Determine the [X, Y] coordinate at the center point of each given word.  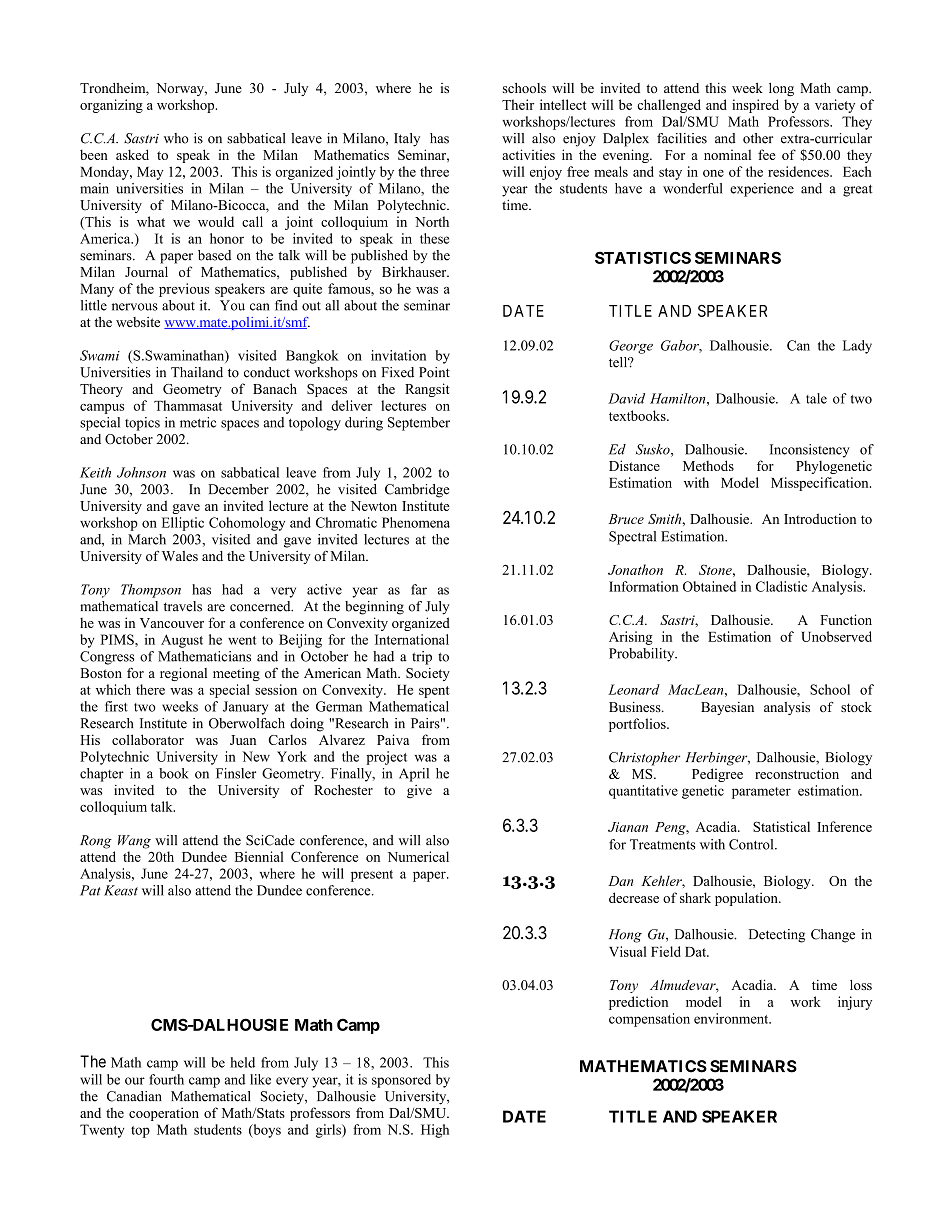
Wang [134, 842]
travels [183, 606]
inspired [755, 106]
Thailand [197, 372]
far [419, 589]
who [176, 138]
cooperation [164, 1114]
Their [518, 104]
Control [752, 844]
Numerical [418, 856]
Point [434, 372]
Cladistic [781, 586]
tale [816, 398]
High [435, 1131]
